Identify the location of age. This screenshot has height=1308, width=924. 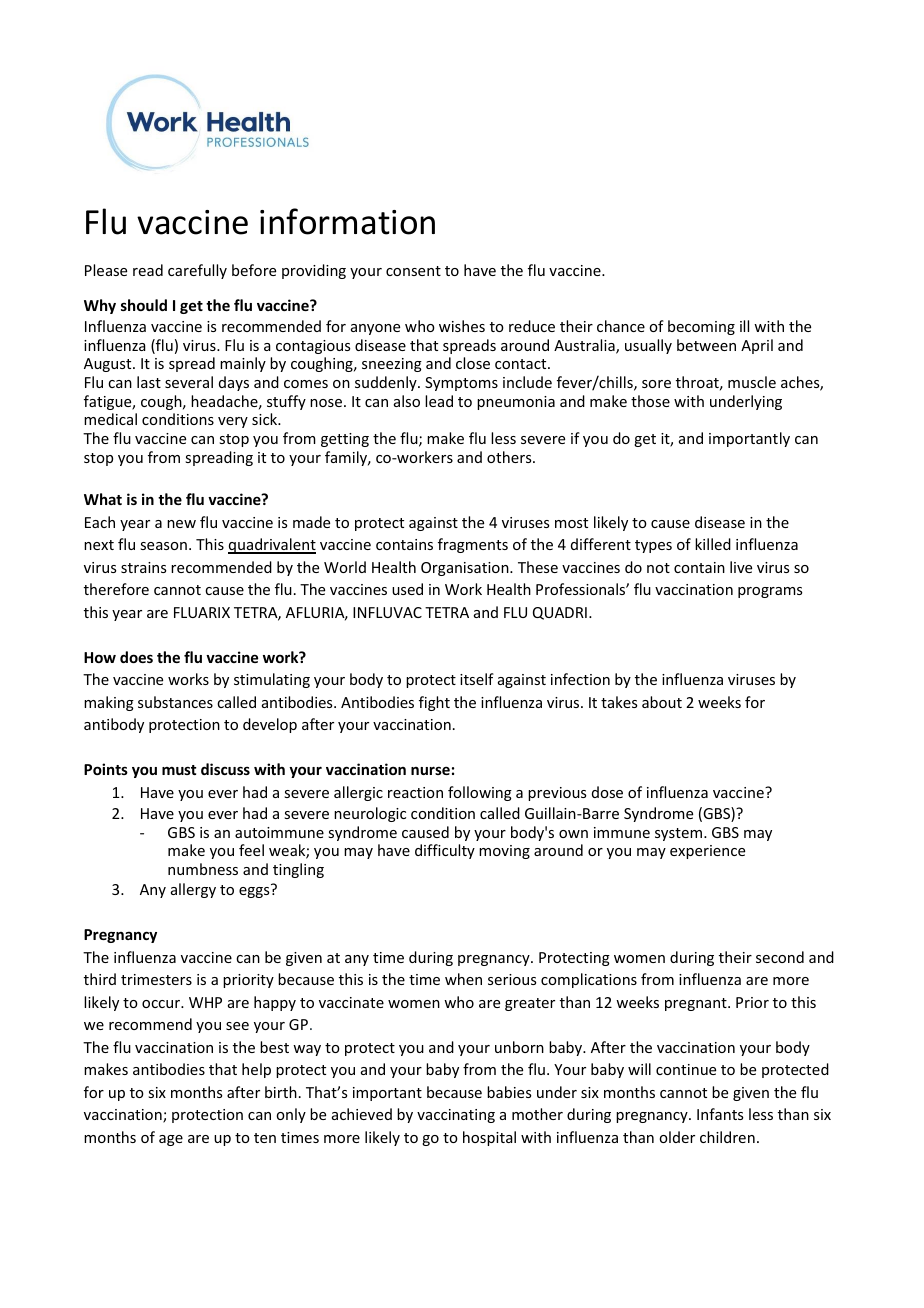
(171, 1140).
